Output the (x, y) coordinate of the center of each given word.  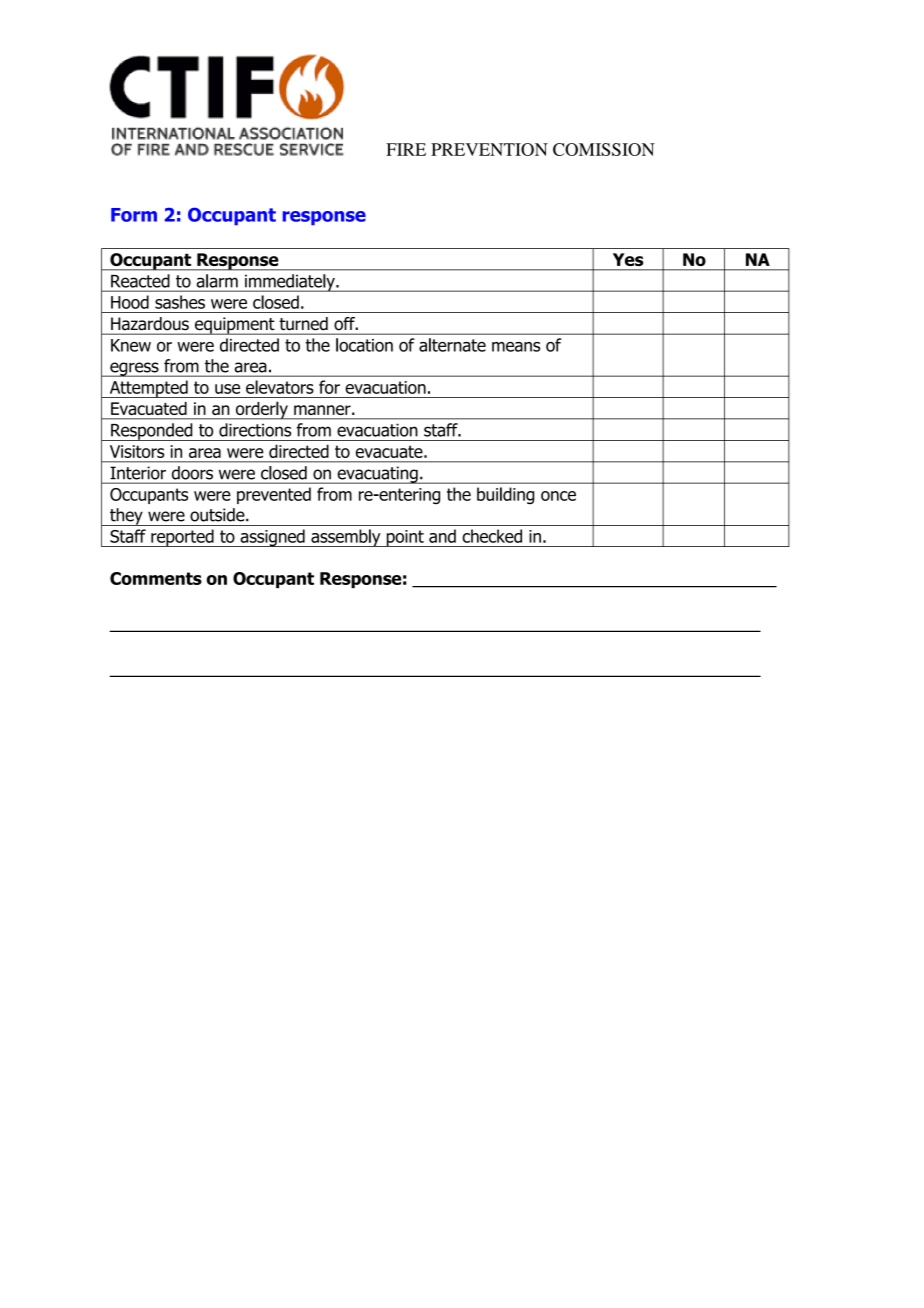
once (558, 496)
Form (134, 215)
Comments (156, 578)
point (405, 538)
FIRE (406, 149)
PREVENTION (489, 149)
